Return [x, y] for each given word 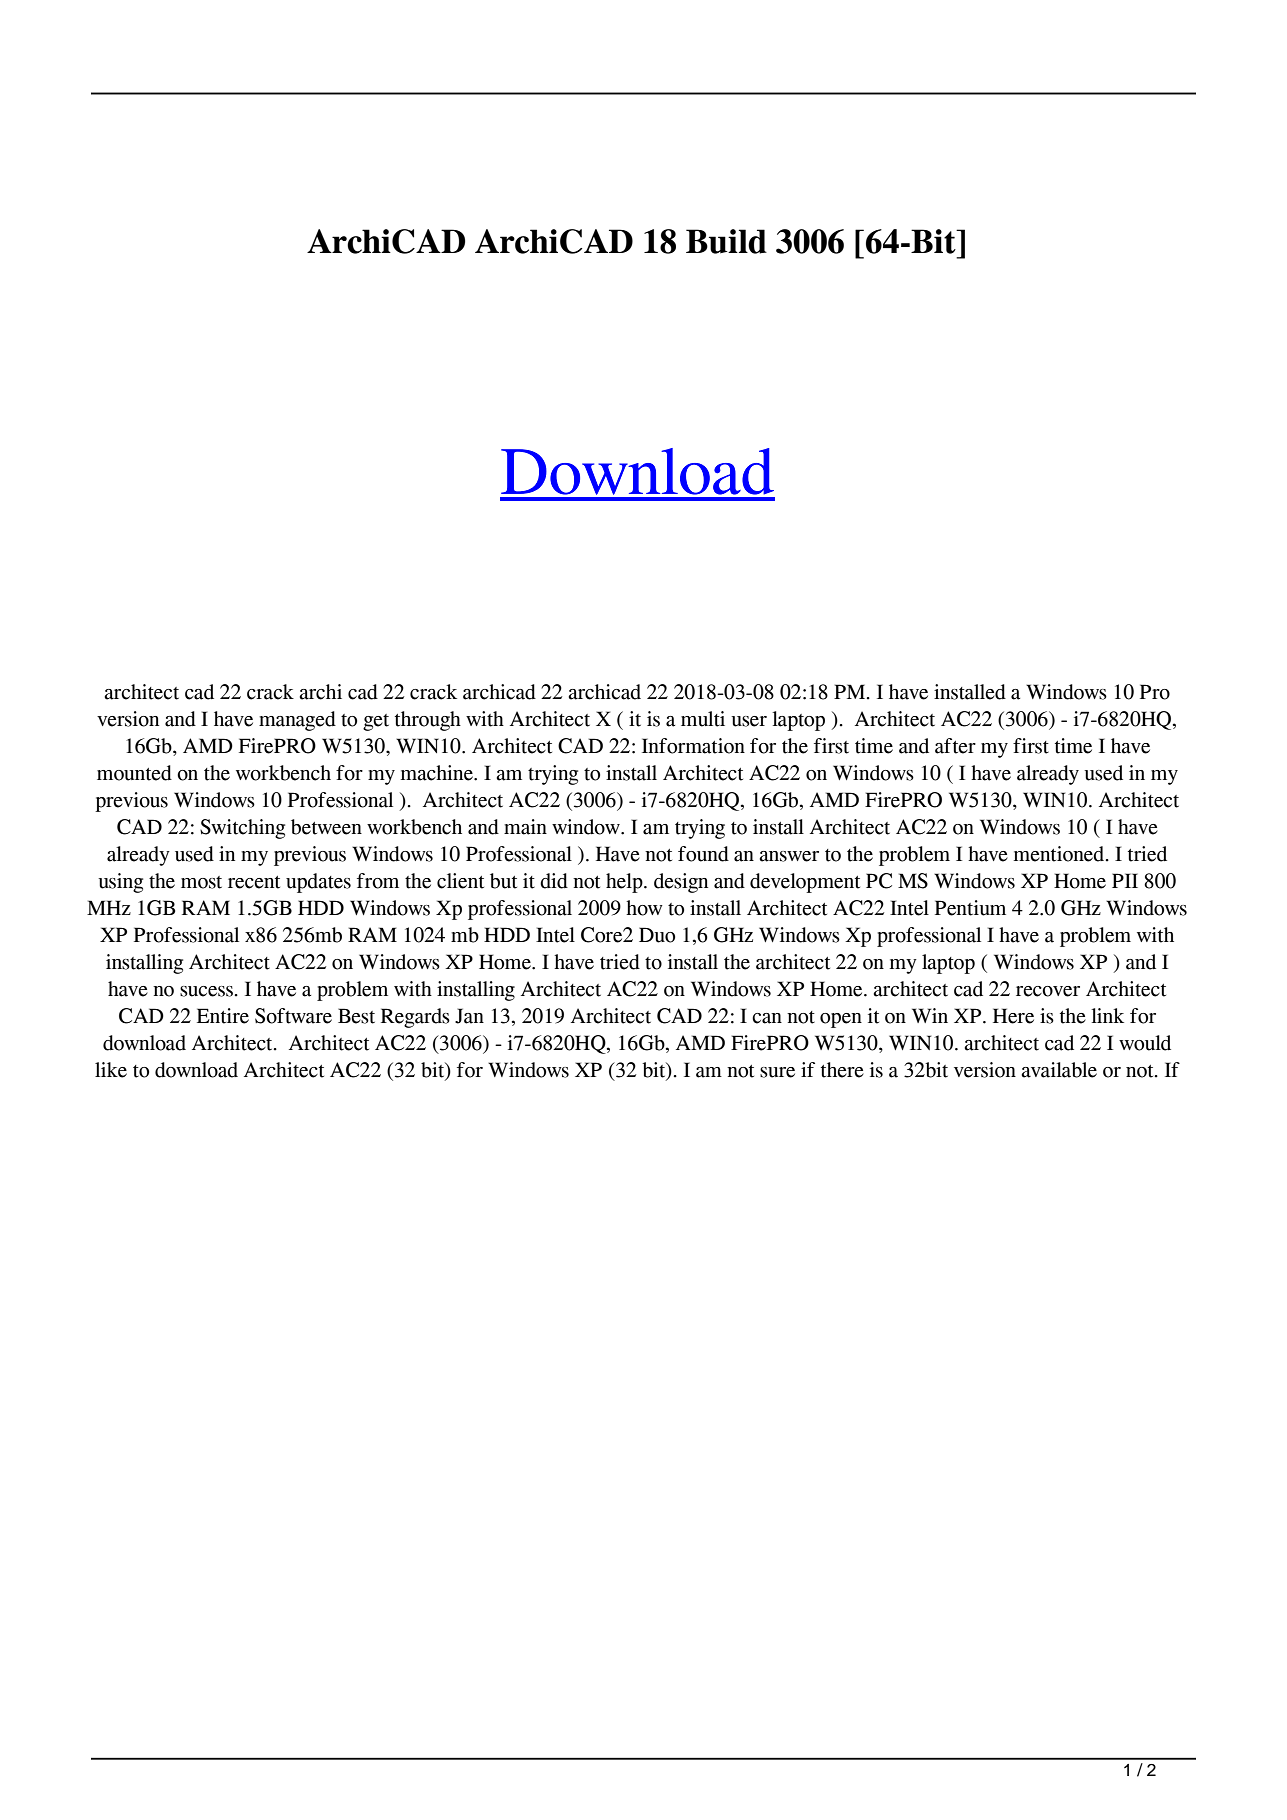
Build [726, 241]
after [955, 746]
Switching [242, 829]
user [749, 721]
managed [297, 721]
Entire [223, 1016]
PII [1125, 880]
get [376, 722]
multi [703, 719]
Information [693, 746]
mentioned [1060, 854]
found [703, 854]
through [428, 721]
